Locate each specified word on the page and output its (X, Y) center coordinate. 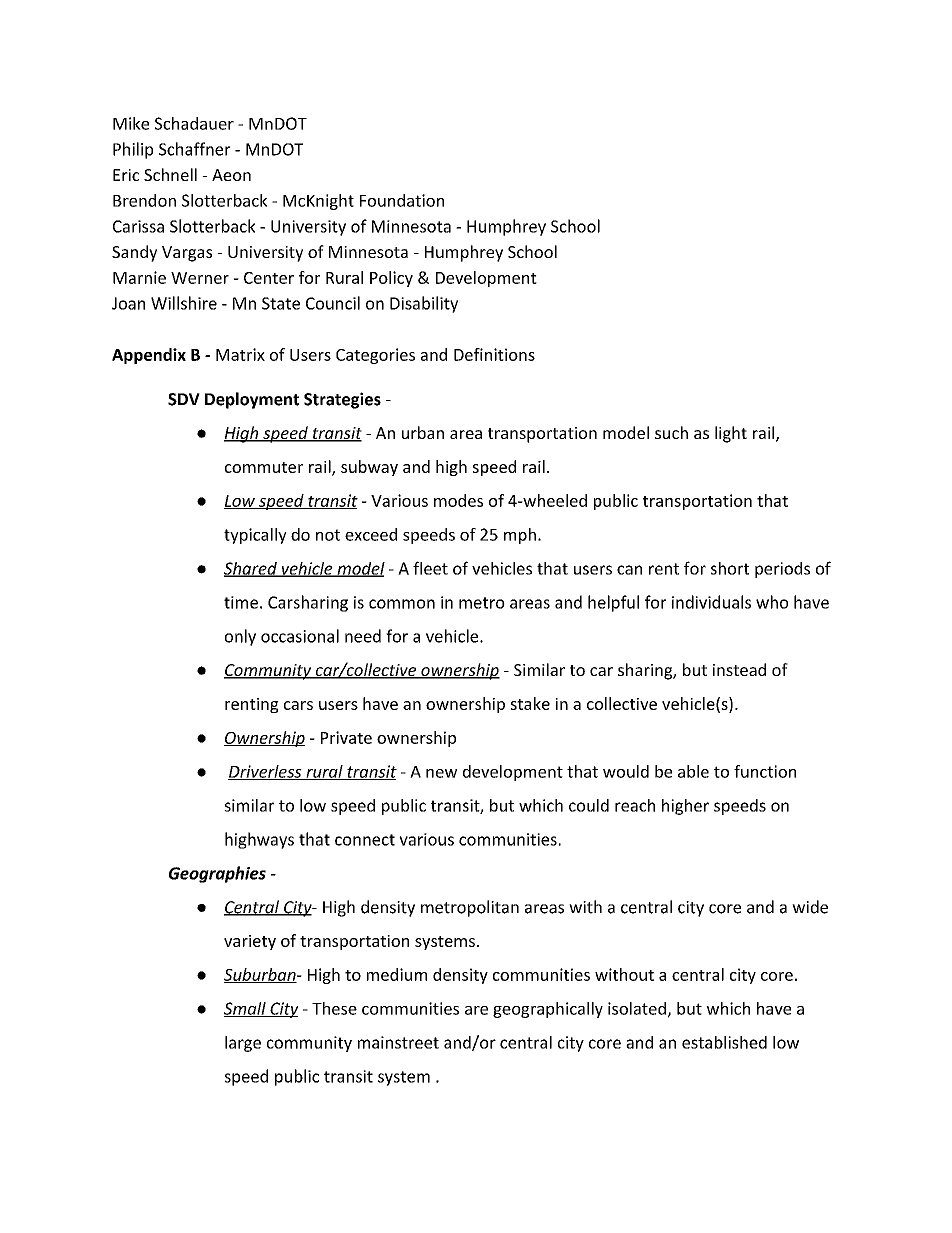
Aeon (231, 175)
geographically (548, 1010)
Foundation (402, 200)
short (730, 568)
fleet (430, 568)
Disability (424, 304)
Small (246, 1009)
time (241, 602)
